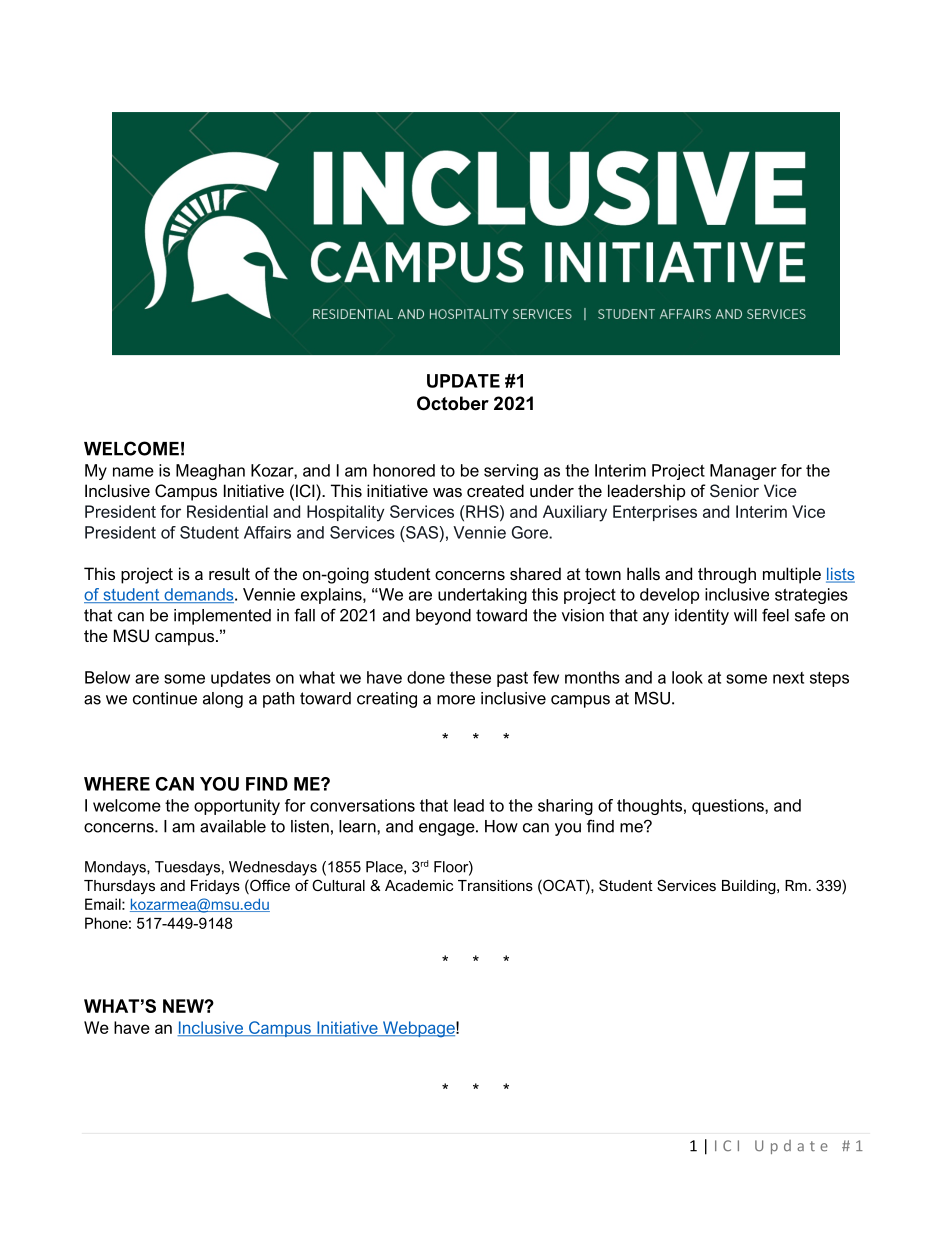 The width and height of the screenshot is (952, 1233). I want to click on October, so click(453, 403).
